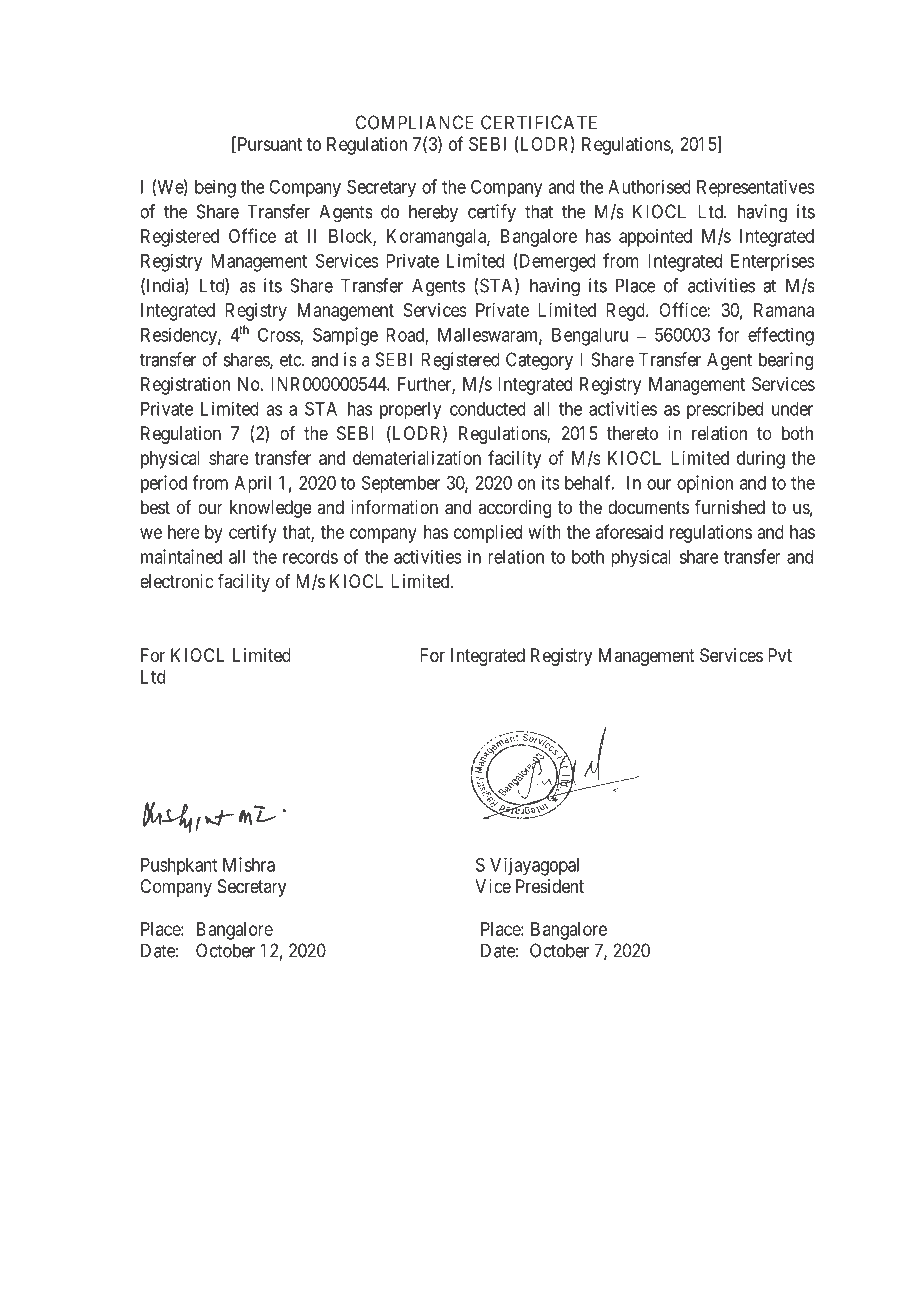  I want to click on Mishra, so click(249, 864).
